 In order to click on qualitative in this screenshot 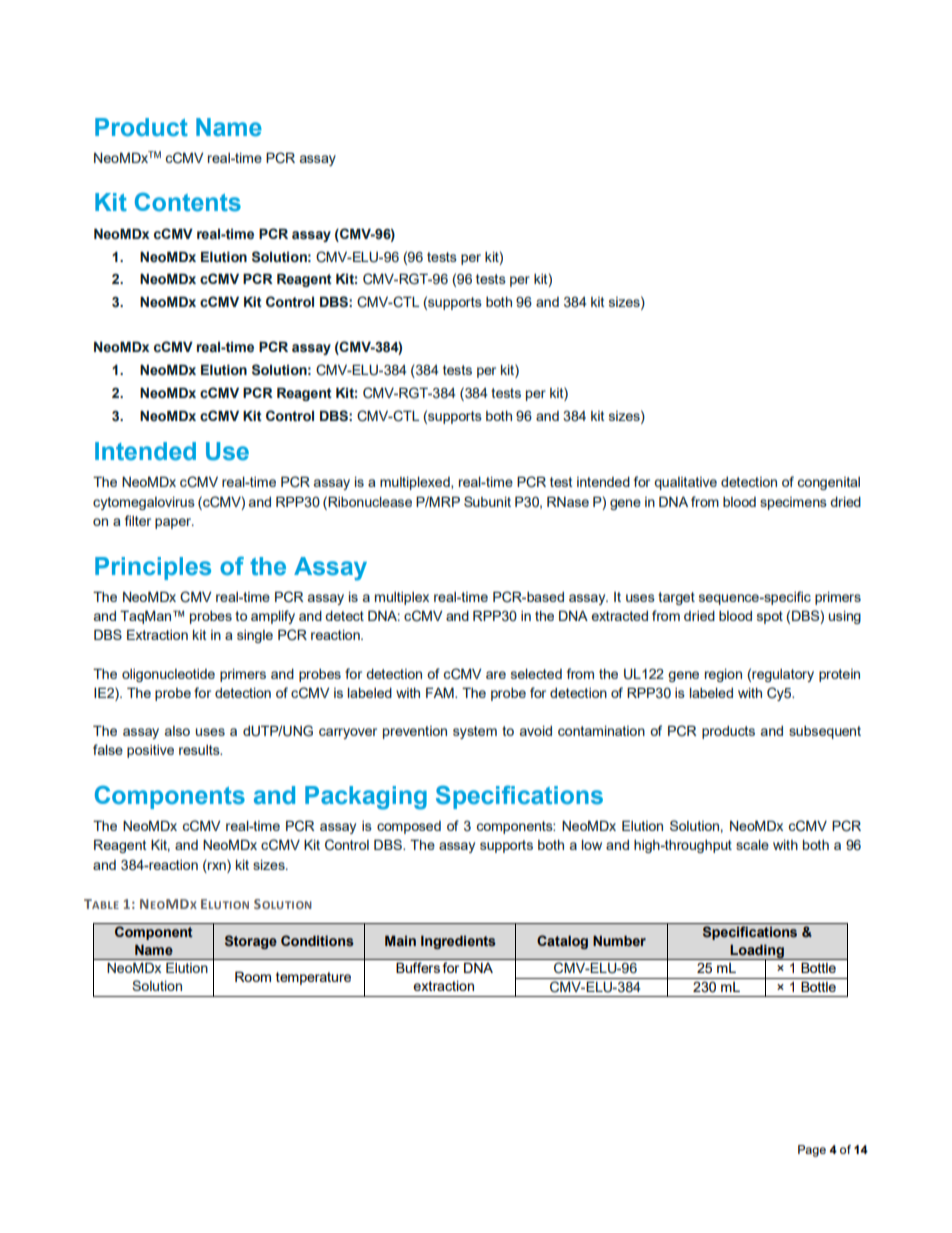, I will do `click(685, 483)`.
